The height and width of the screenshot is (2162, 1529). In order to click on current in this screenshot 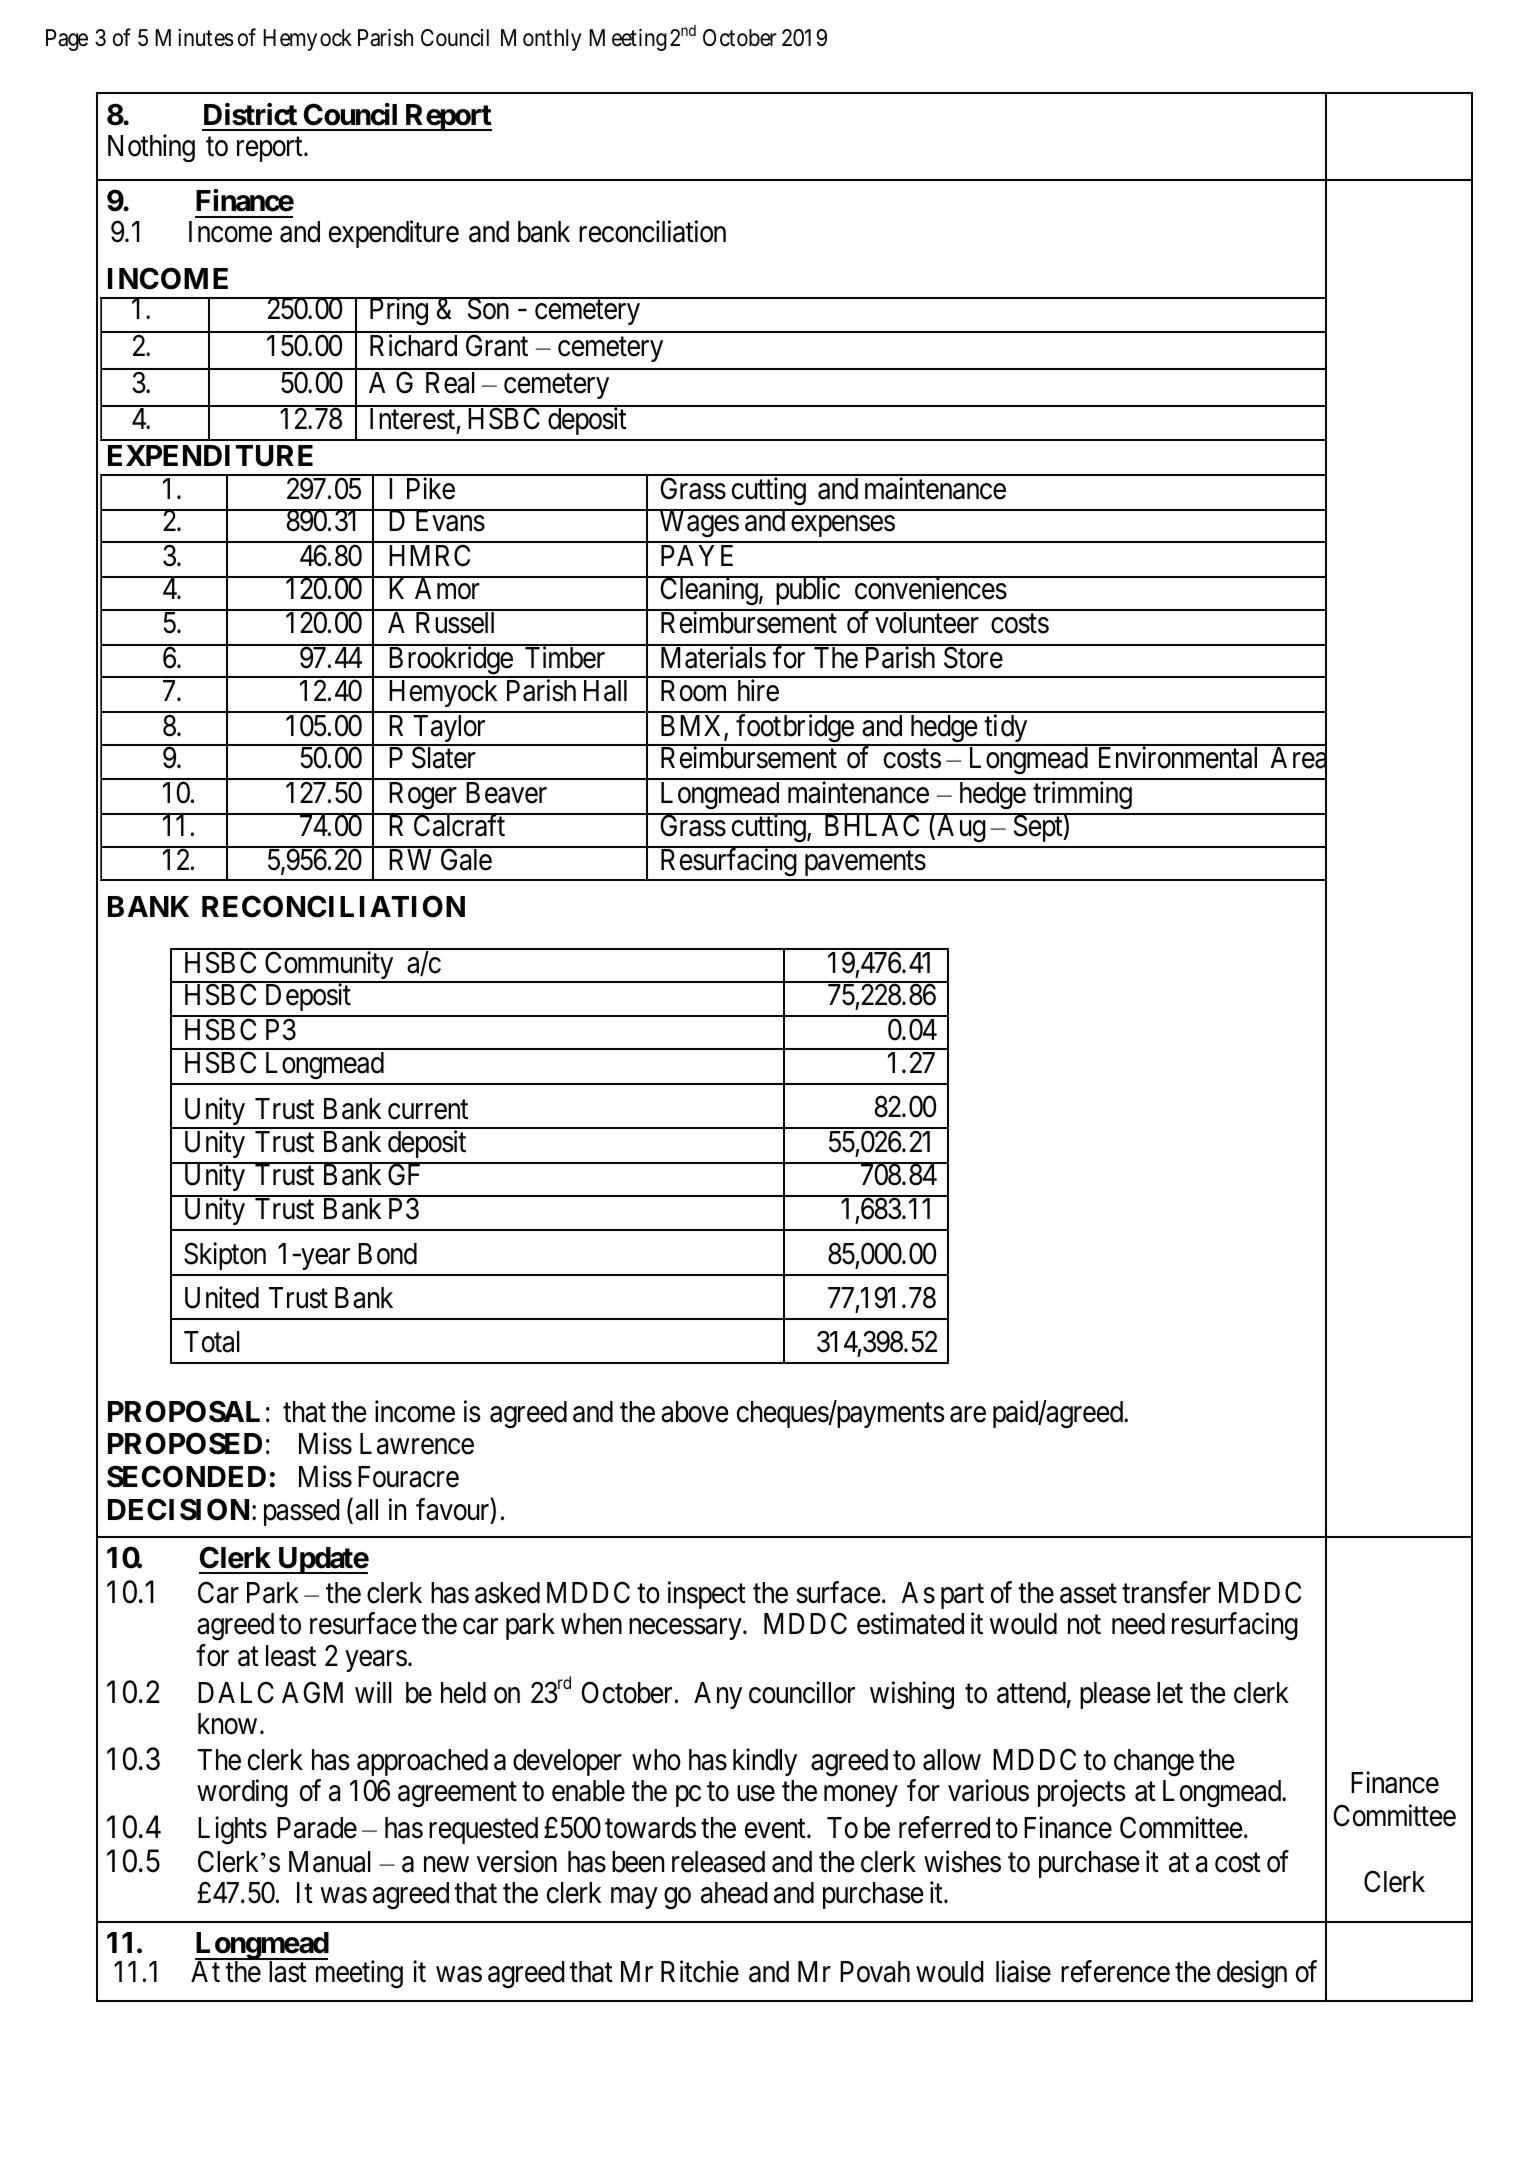, I will do `click(428, 1110)`.
